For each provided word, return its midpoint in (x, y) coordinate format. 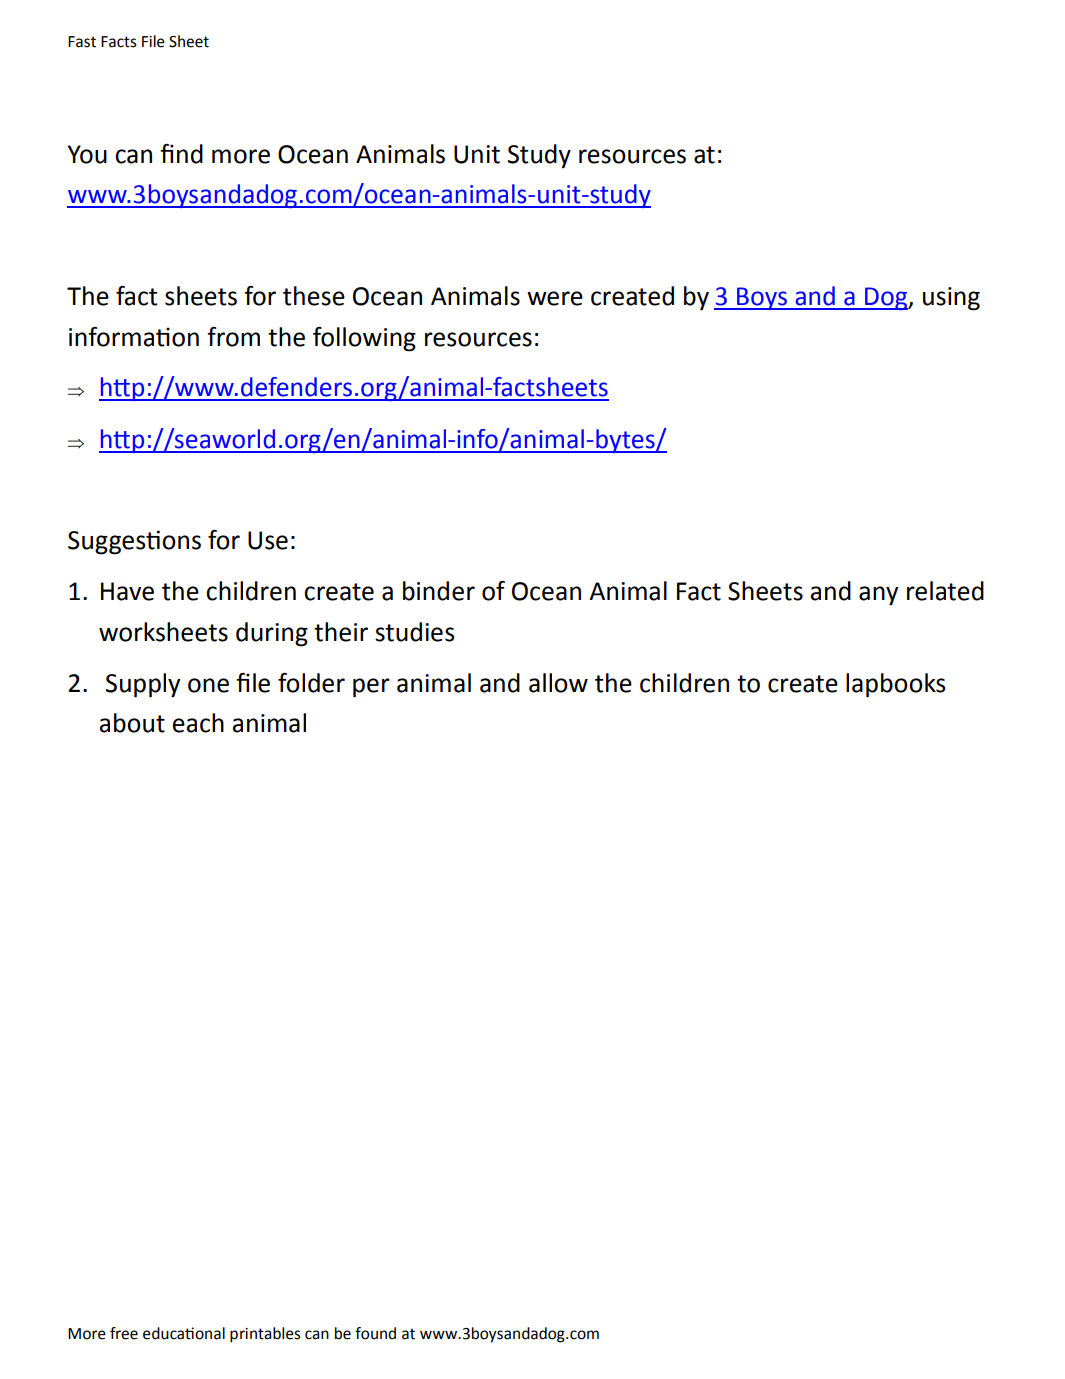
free (124, 1333)
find (181, 154)
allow (558, 683)
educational (184, 1333)
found (375, 1333)
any (878, 596)
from (233, 337)
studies (415, 632)
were (555, 298)
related (945, 591)
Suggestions (134, 542)
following (364, 339)
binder (439, 591)
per (371, 688)
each (198, 723)
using (951, 299)
